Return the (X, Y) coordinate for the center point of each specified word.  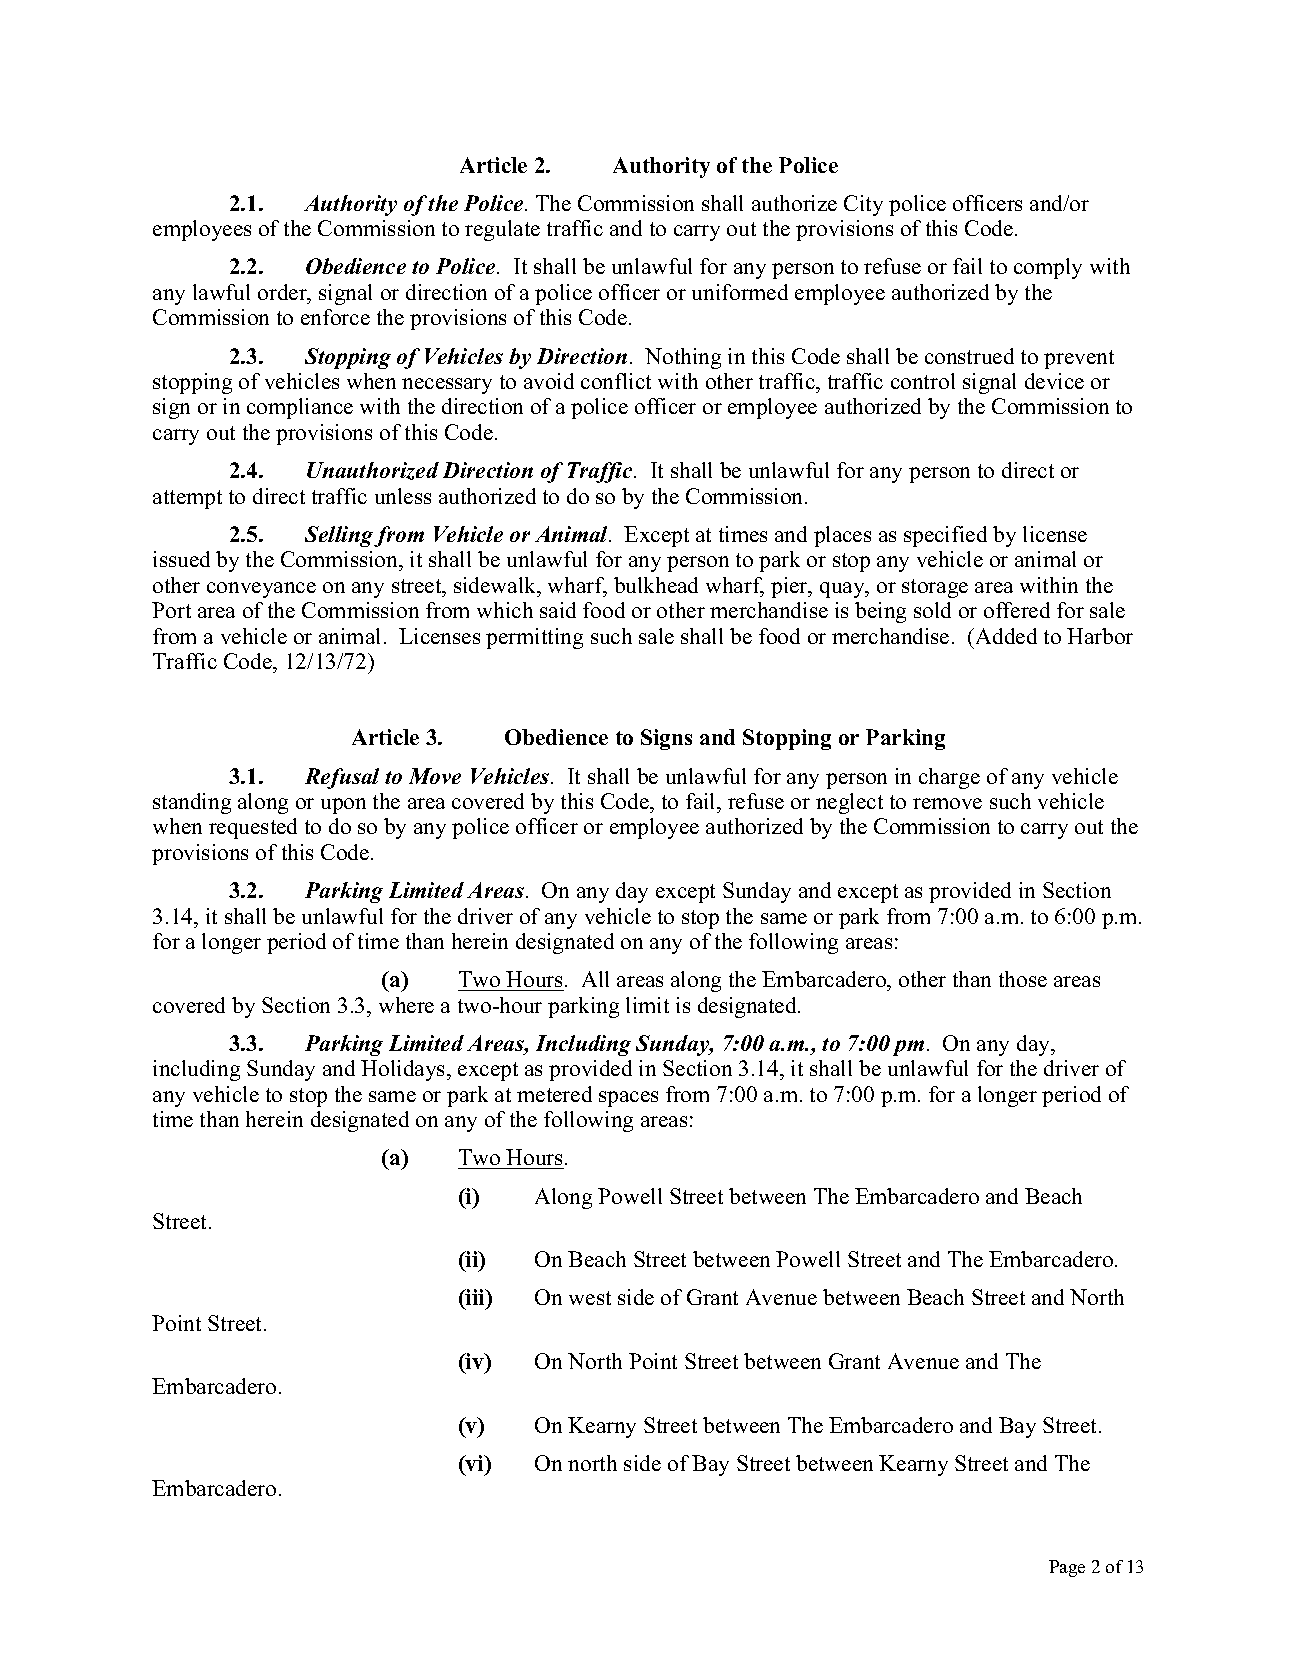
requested (253, 828)
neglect (849, 803)
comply (1048, 268)
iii (476, 1298)
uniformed (740, 292)
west (590, 1298)
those (1023, 979)
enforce (335, 317)
